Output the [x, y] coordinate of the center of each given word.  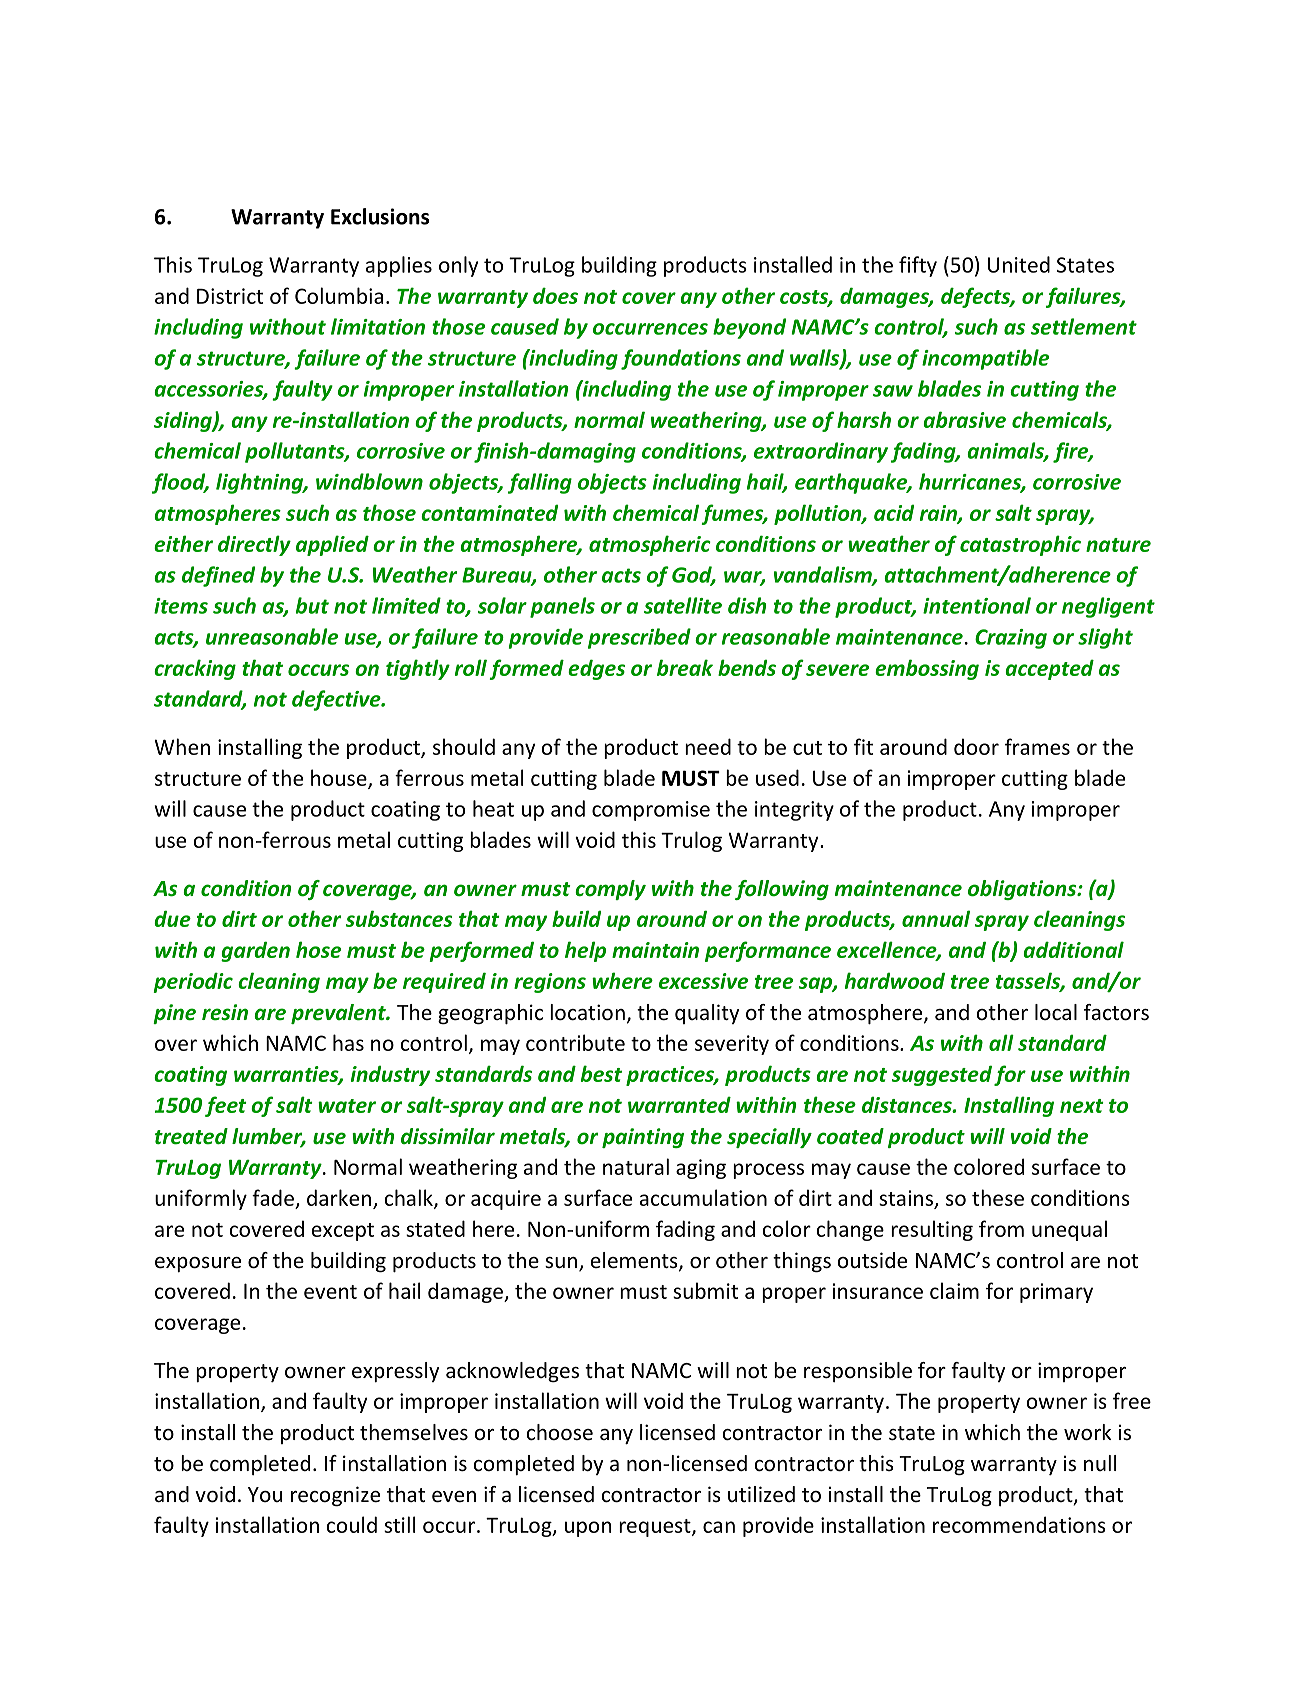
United [1019, 264]
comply [610, 890]
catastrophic [1020, 545]
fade [273, 1197]
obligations [1023, 890]
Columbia [339, 295]
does [555, 295]
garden [255, 951]
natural [636, 1166]
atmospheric [650, 545]
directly [254, 545]
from [1001, 1228]
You [265, 1494]
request [656, 1528]
